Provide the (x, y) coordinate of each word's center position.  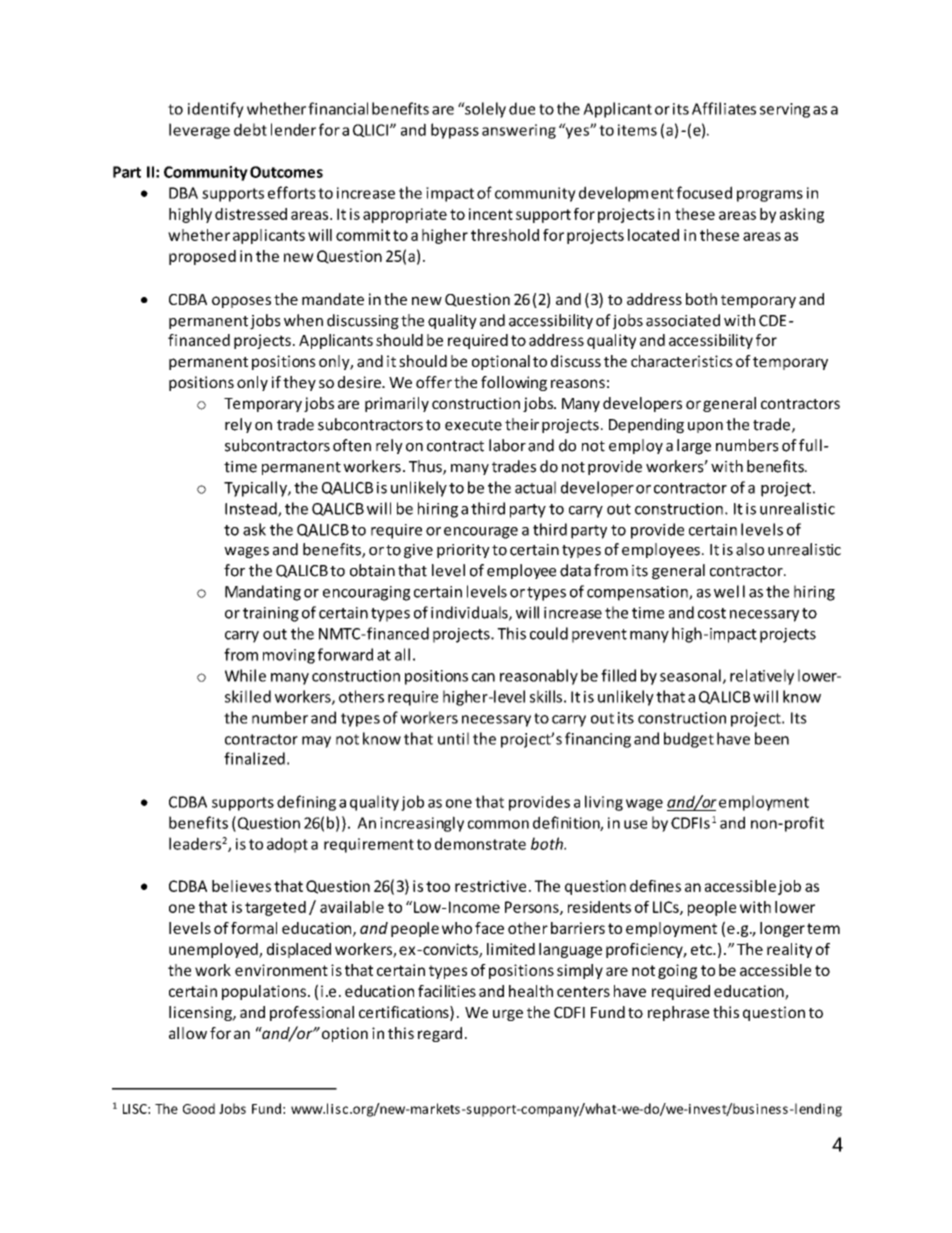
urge (508, 1015)
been (772, 738)
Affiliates (724, 108)
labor (507, 445)
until (453, 738)
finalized (254, 758)
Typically (256, 489)
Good (199, 1108)
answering (519, 131)
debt (250, 129)
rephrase (678, 1013)
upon (705, 427)
